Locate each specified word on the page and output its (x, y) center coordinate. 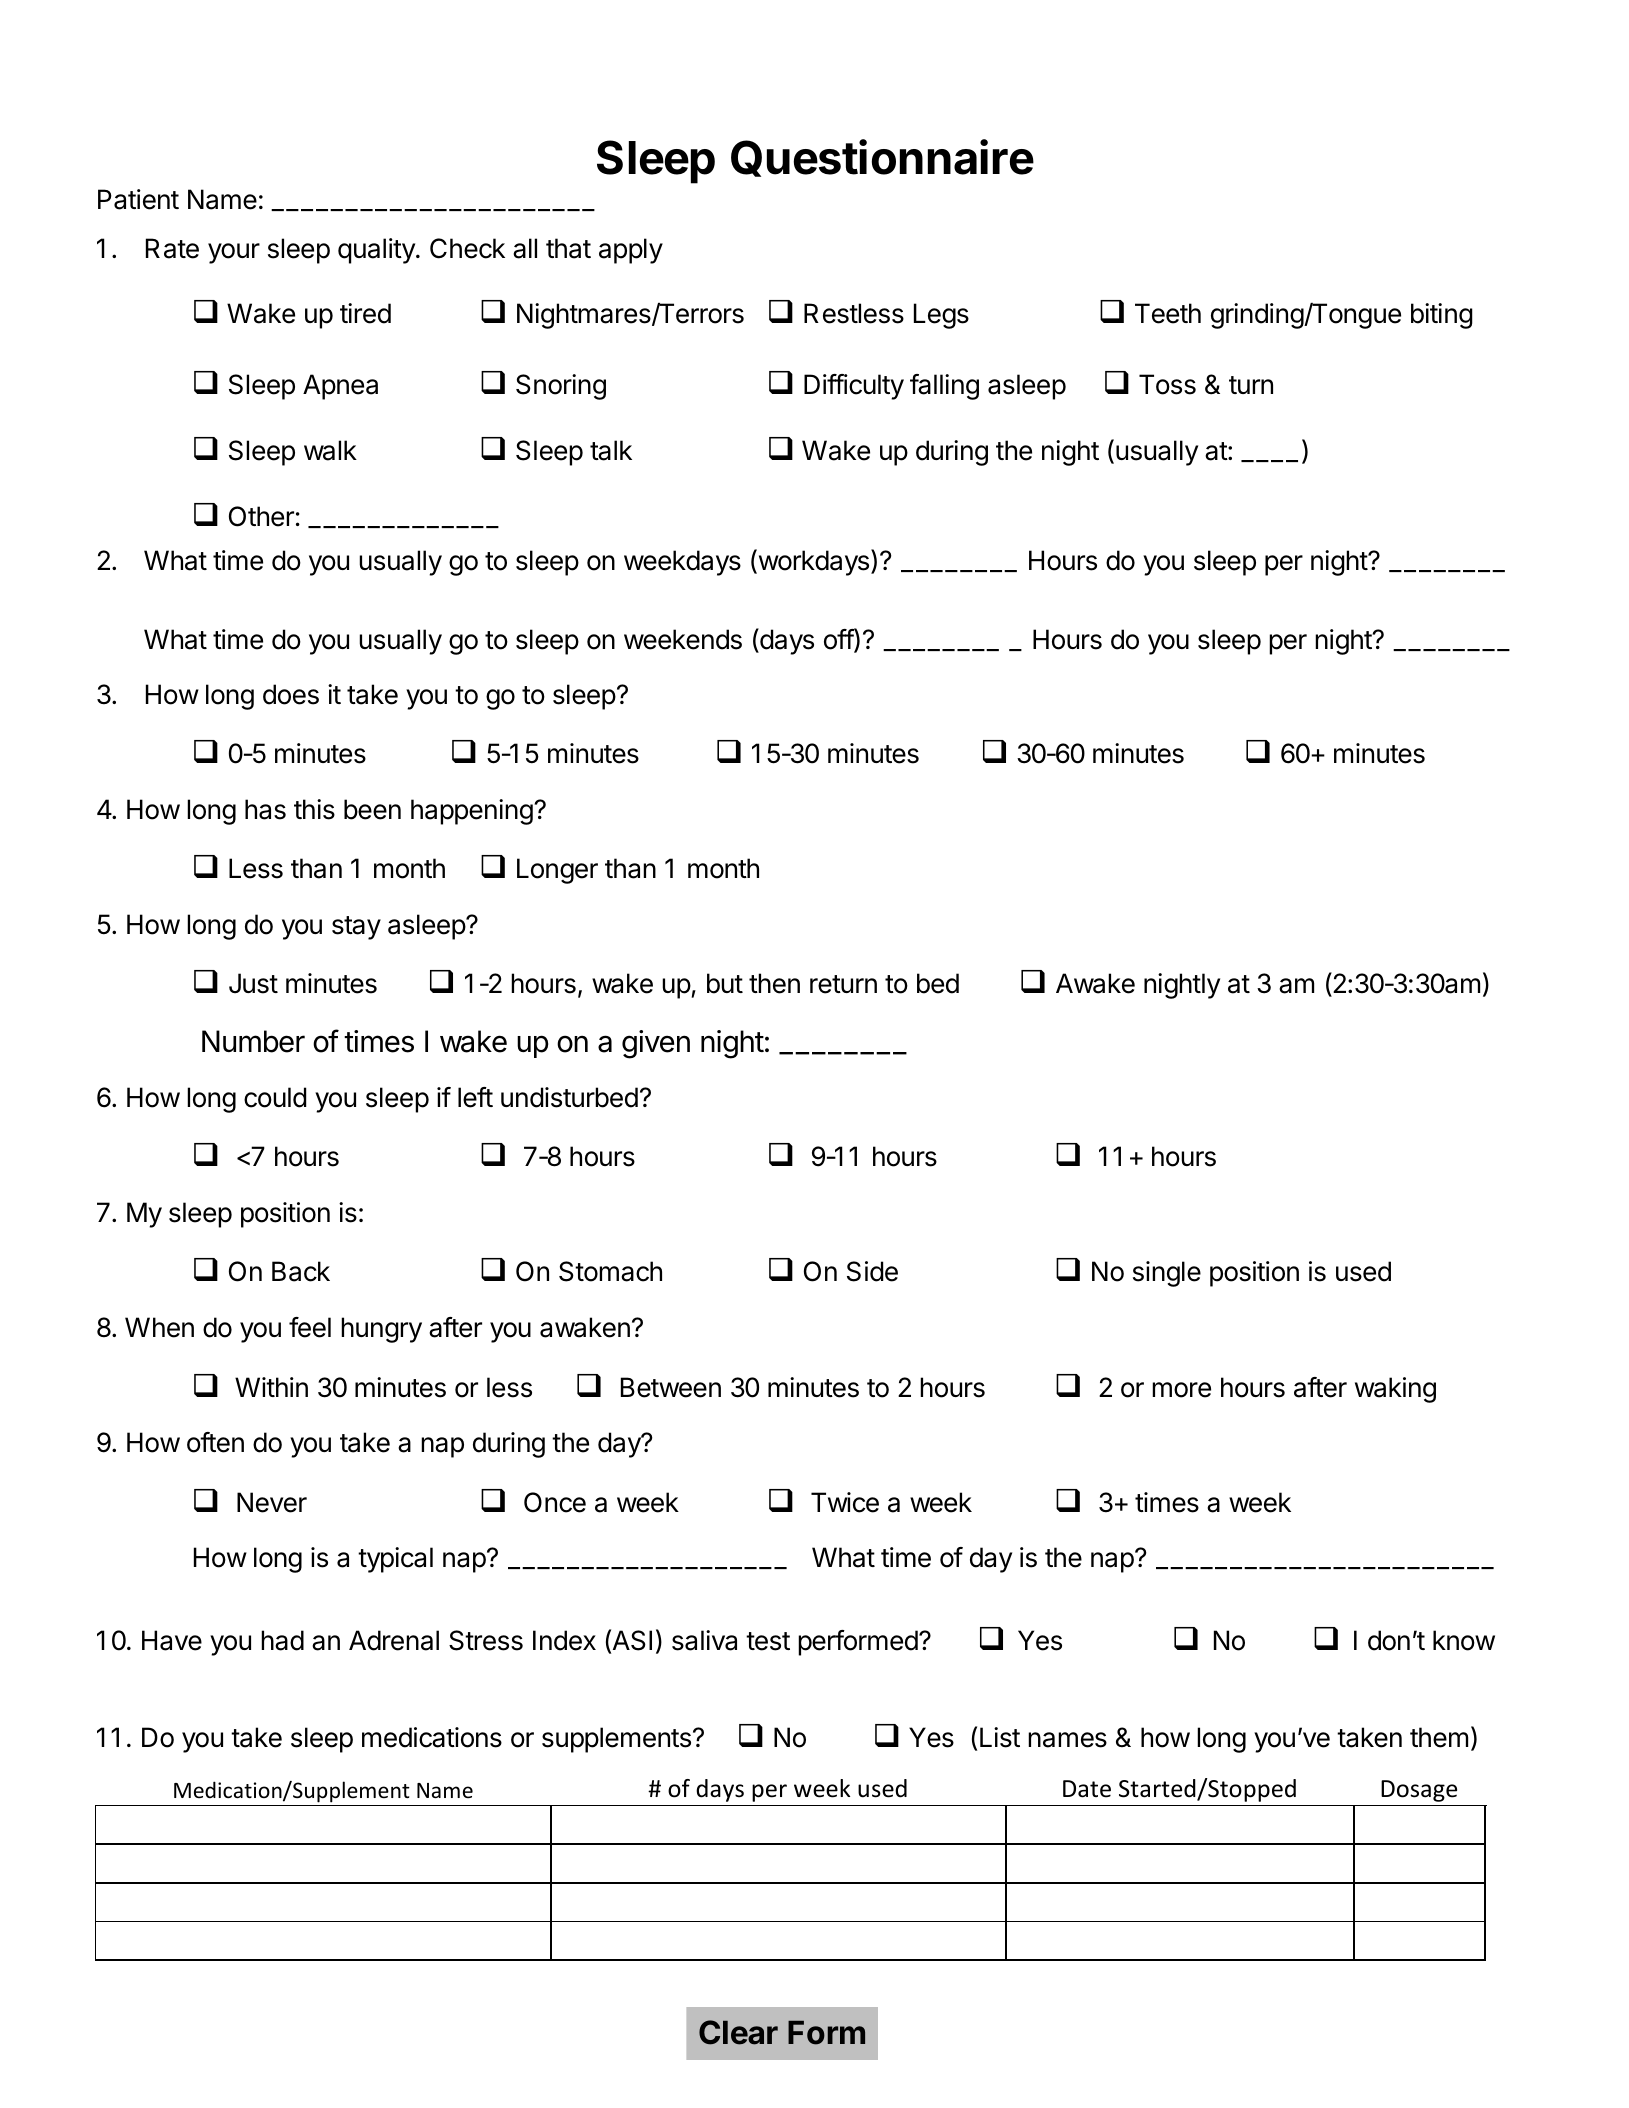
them (1439, 1737)
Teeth (1168, 313)
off (839, 640)
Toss (1167, 384)
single (1167, 1274)
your (234, 253)
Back (301, 1271)
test (768, 1641)
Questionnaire (882, 158)
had (282, 1640)
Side (872, 1271)
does (291, 694)
